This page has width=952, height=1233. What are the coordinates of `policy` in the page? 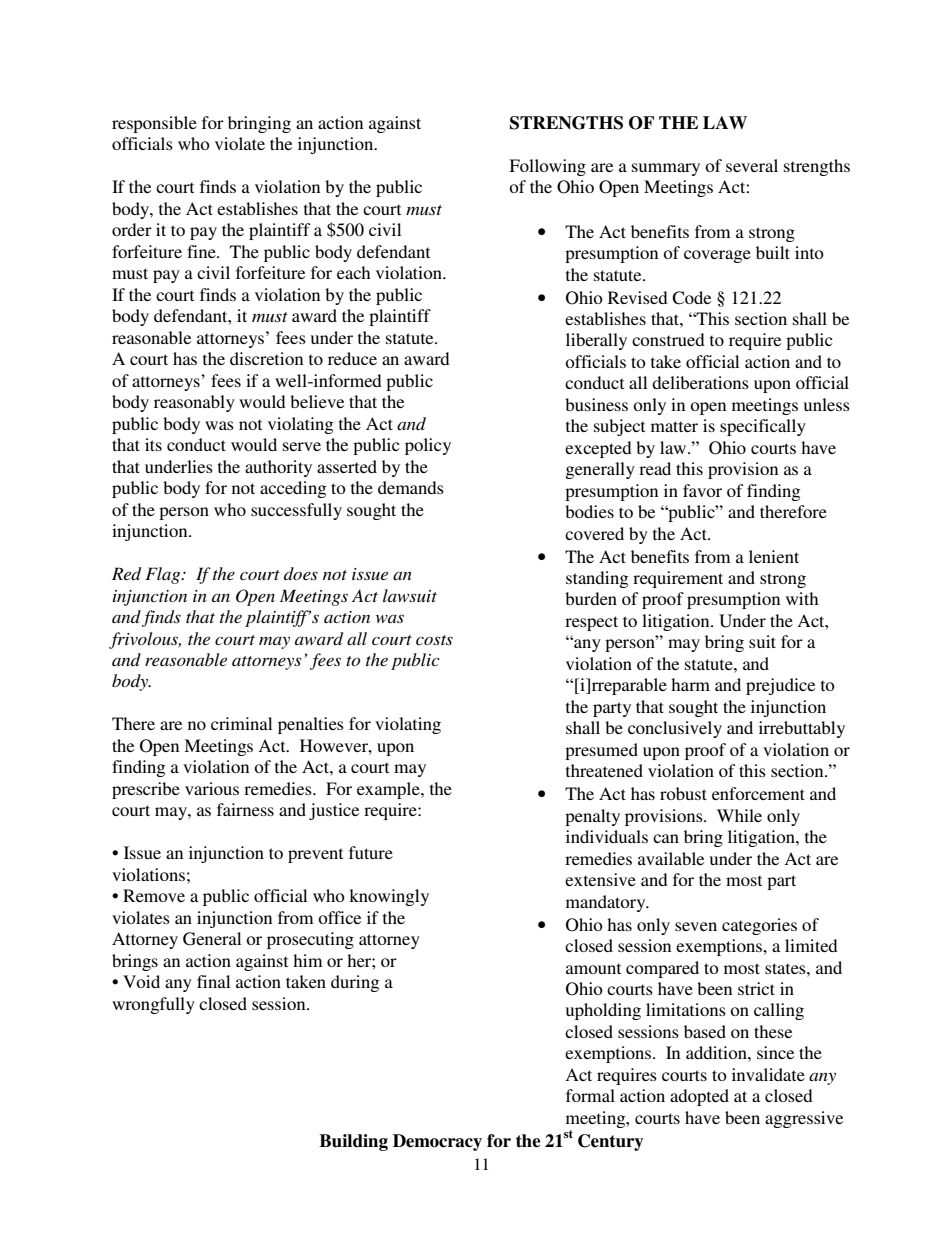 It's located at (428, 446).
